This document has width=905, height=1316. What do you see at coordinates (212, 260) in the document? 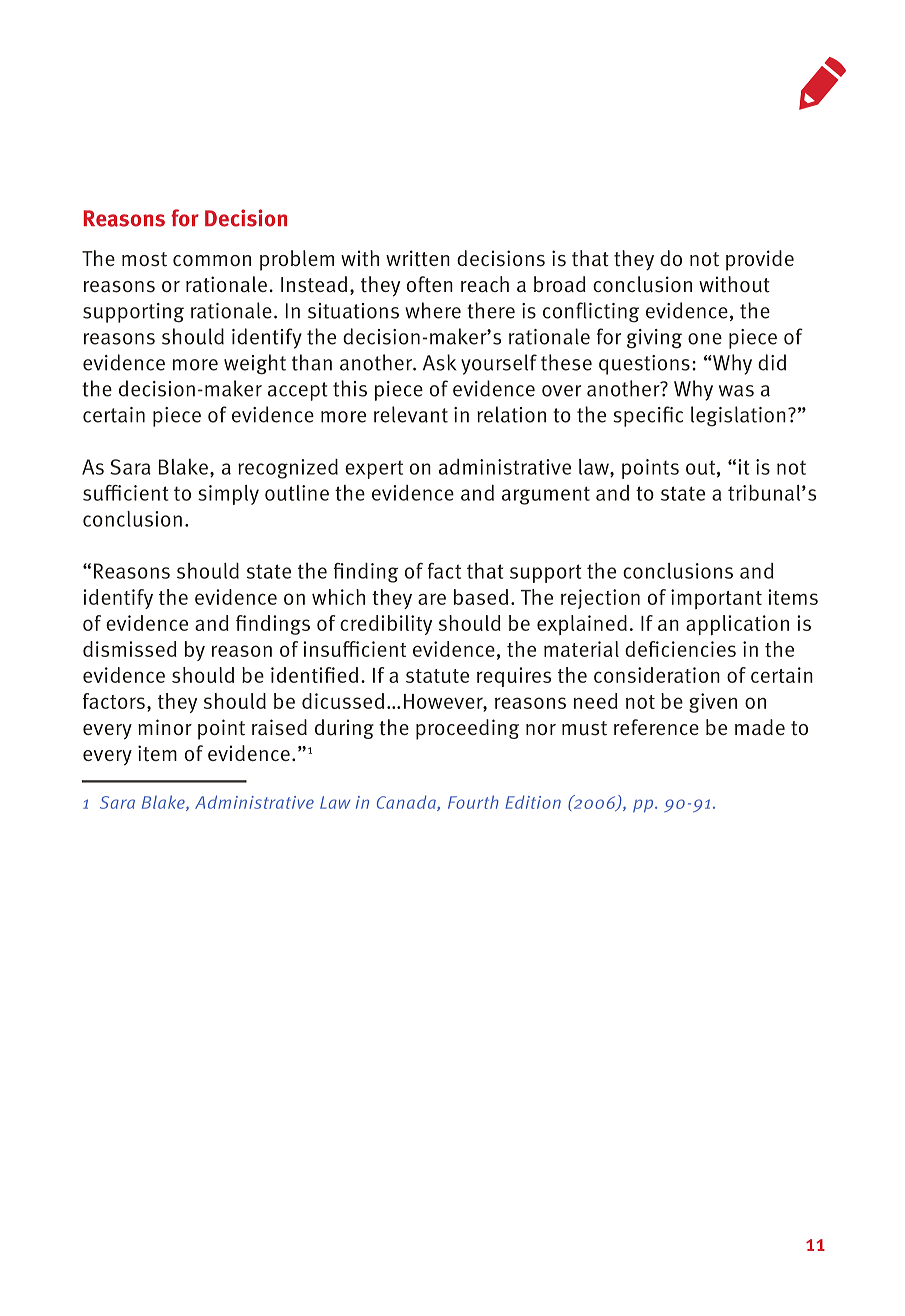
I see `common` at bounding box center [212, 260].
